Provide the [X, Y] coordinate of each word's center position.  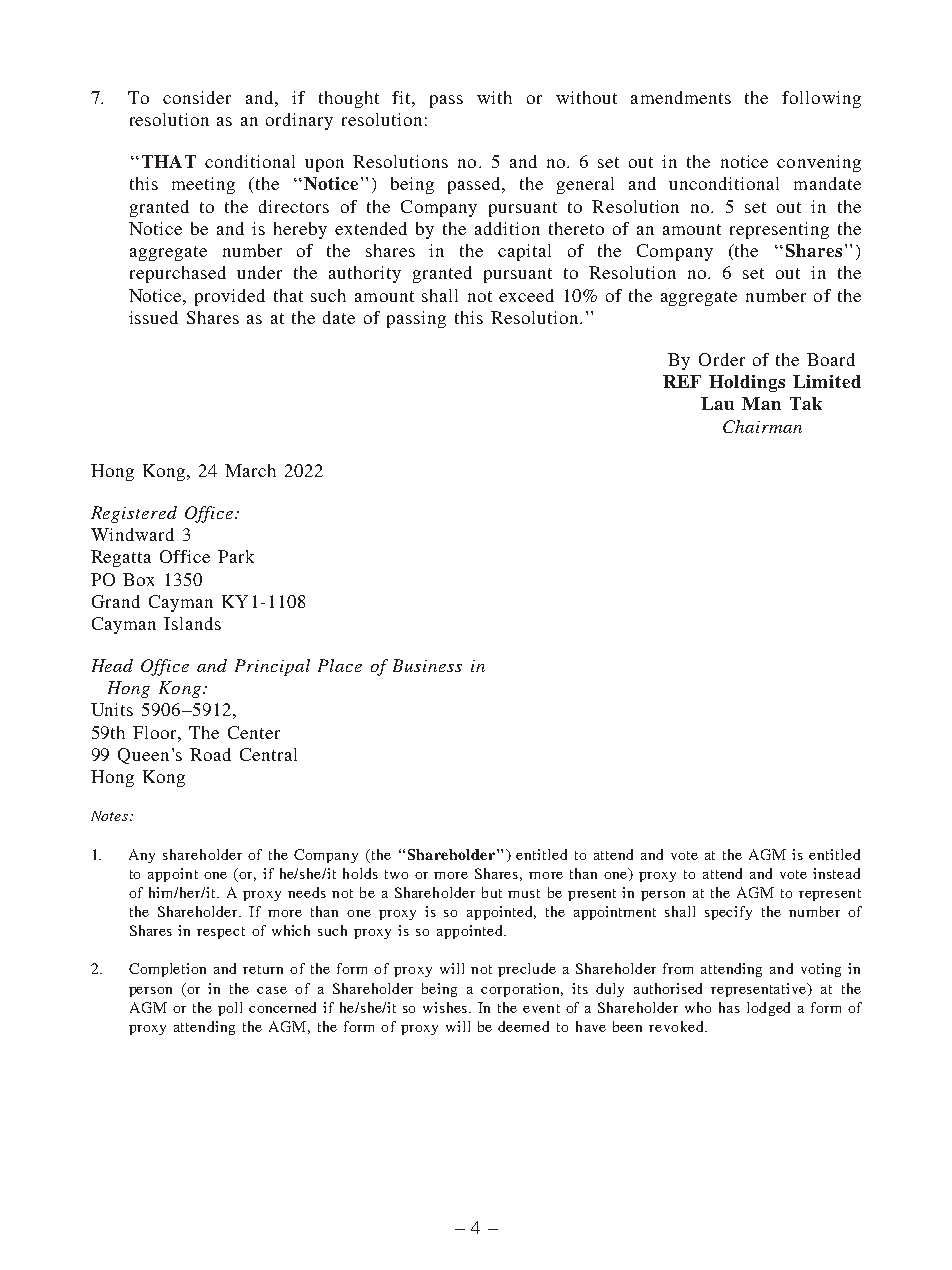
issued [153, 317]
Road [210, 754]
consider [197, 97]
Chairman [762, 426]
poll [230, 1009]
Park [236, 556]
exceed [526, 295]
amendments [681, 97]
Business [427, 665]
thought [349, 99]
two [396, 874]
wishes [446, 1007]
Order [722, 359]
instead [836, 873]
